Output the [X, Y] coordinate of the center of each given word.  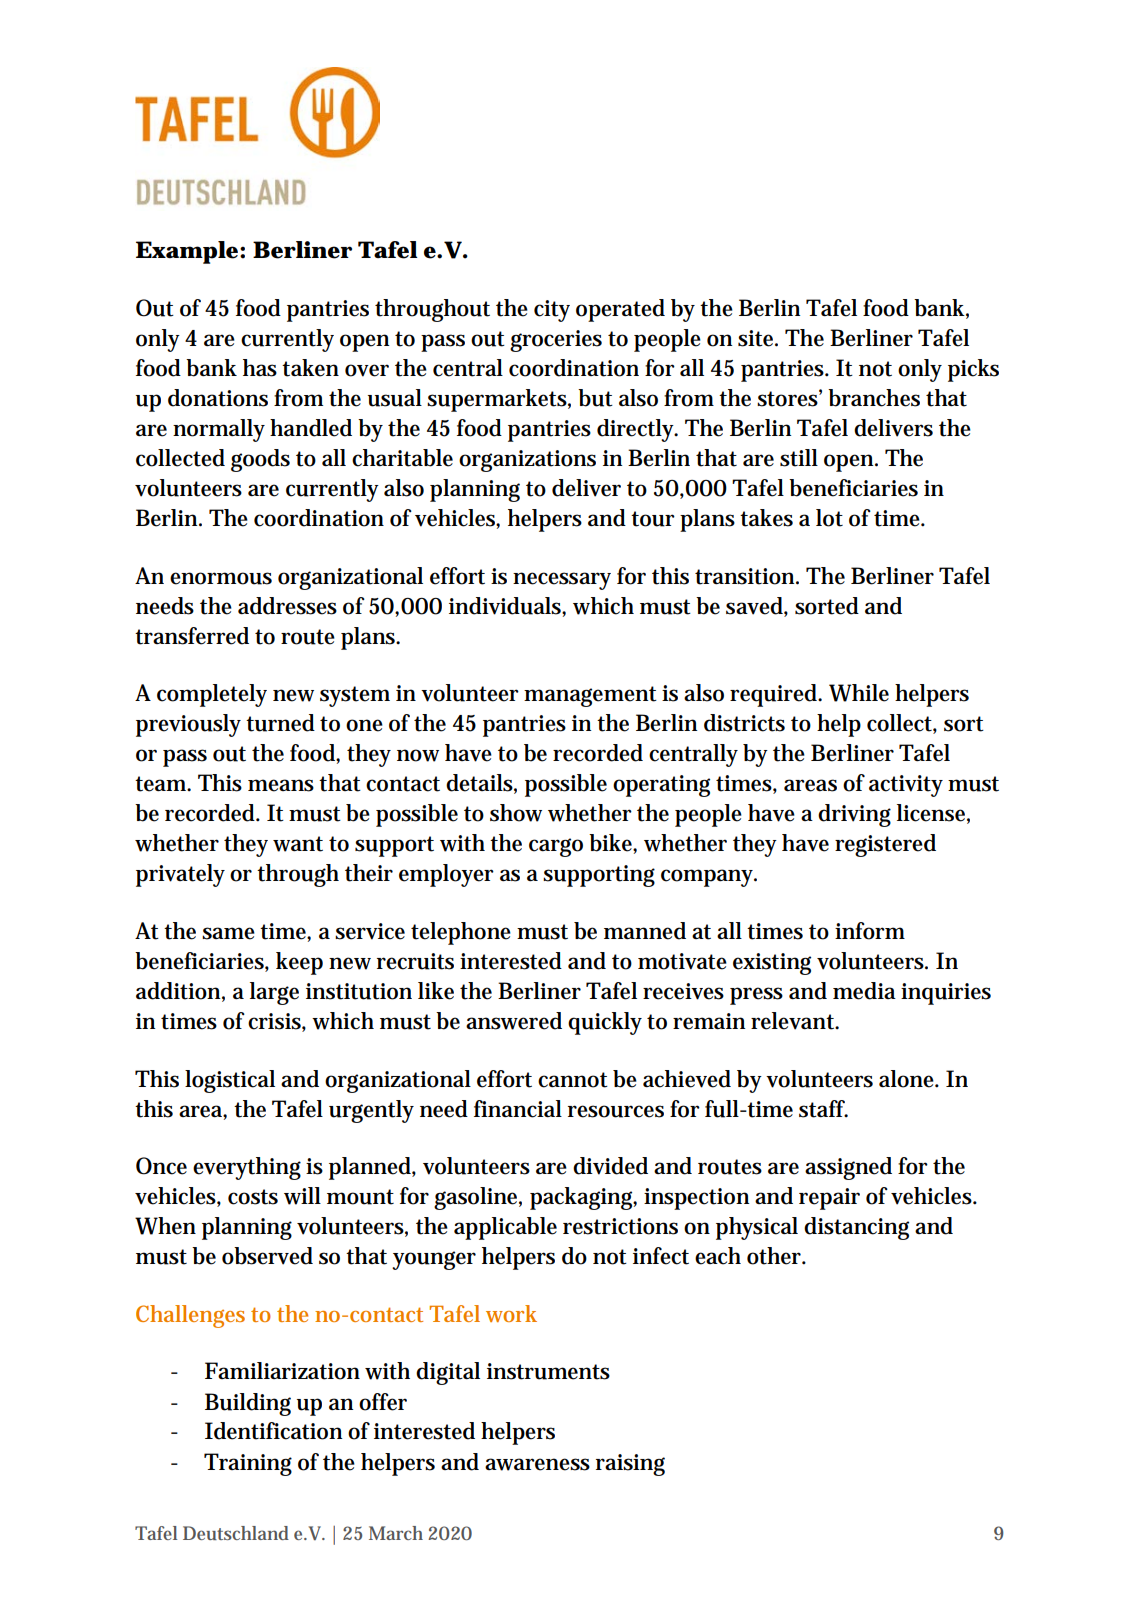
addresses [287, 606]
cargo [556, 847]
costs [253, 1197]
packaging [583, 1198]
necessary [562, 581]
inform [870, 931]
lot [829, 518]
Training [248, 1464]
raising [630, 1465]
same [228, 933]
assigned [848, 1168]
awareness [537, 1464]
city [552, 311]
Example [187, 252]
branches [874, 398]
